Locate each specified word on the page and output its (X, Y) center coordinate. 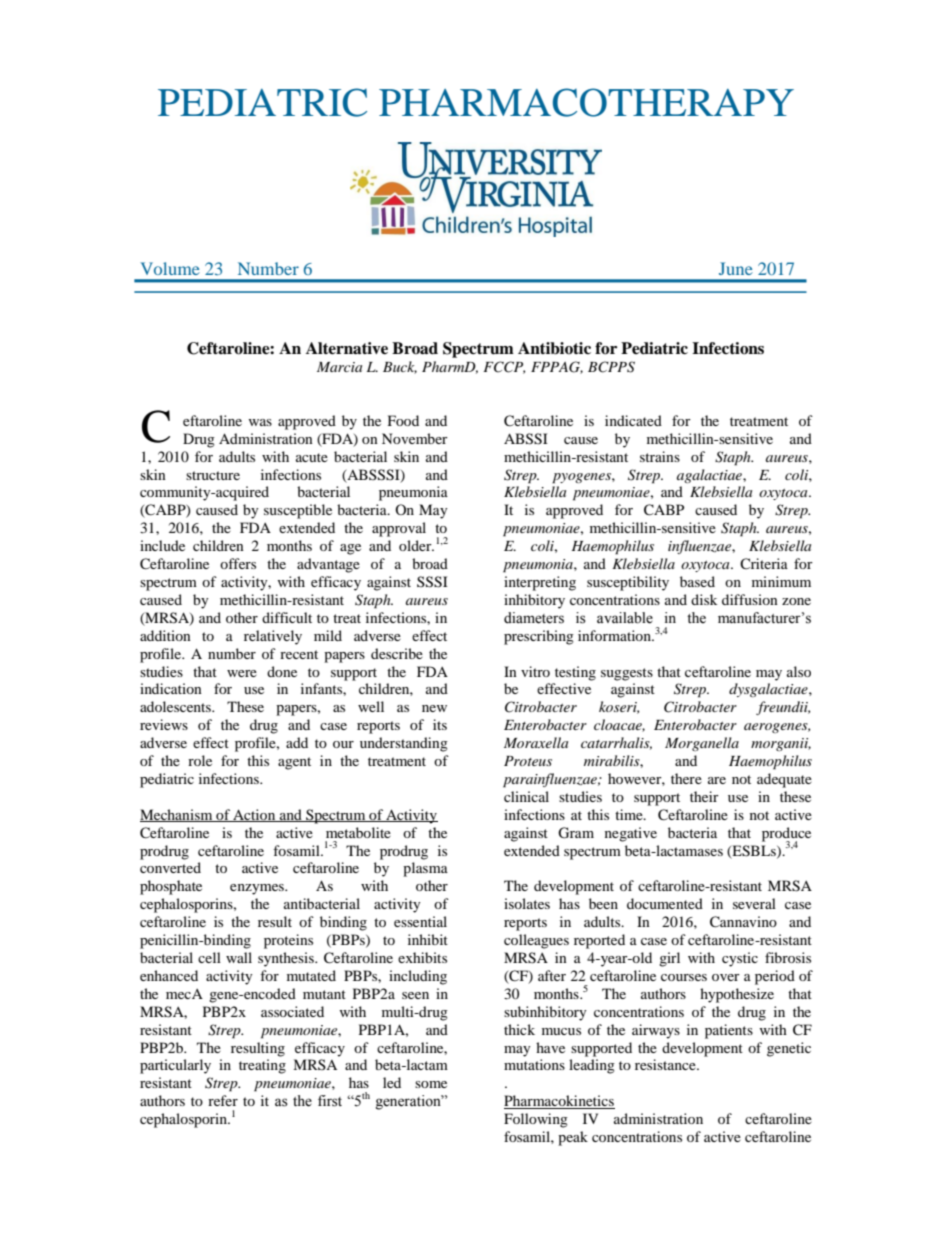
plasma (425, 869)
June (736, 268)
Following (536, 1120)
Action (254, 815)
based (697, 581)
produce (786, 835)
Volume (170, 268)
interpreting (540, 583)
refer (223, 1100)
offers (238, 563)
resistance (666, 1064)
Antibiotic (554, 348)
